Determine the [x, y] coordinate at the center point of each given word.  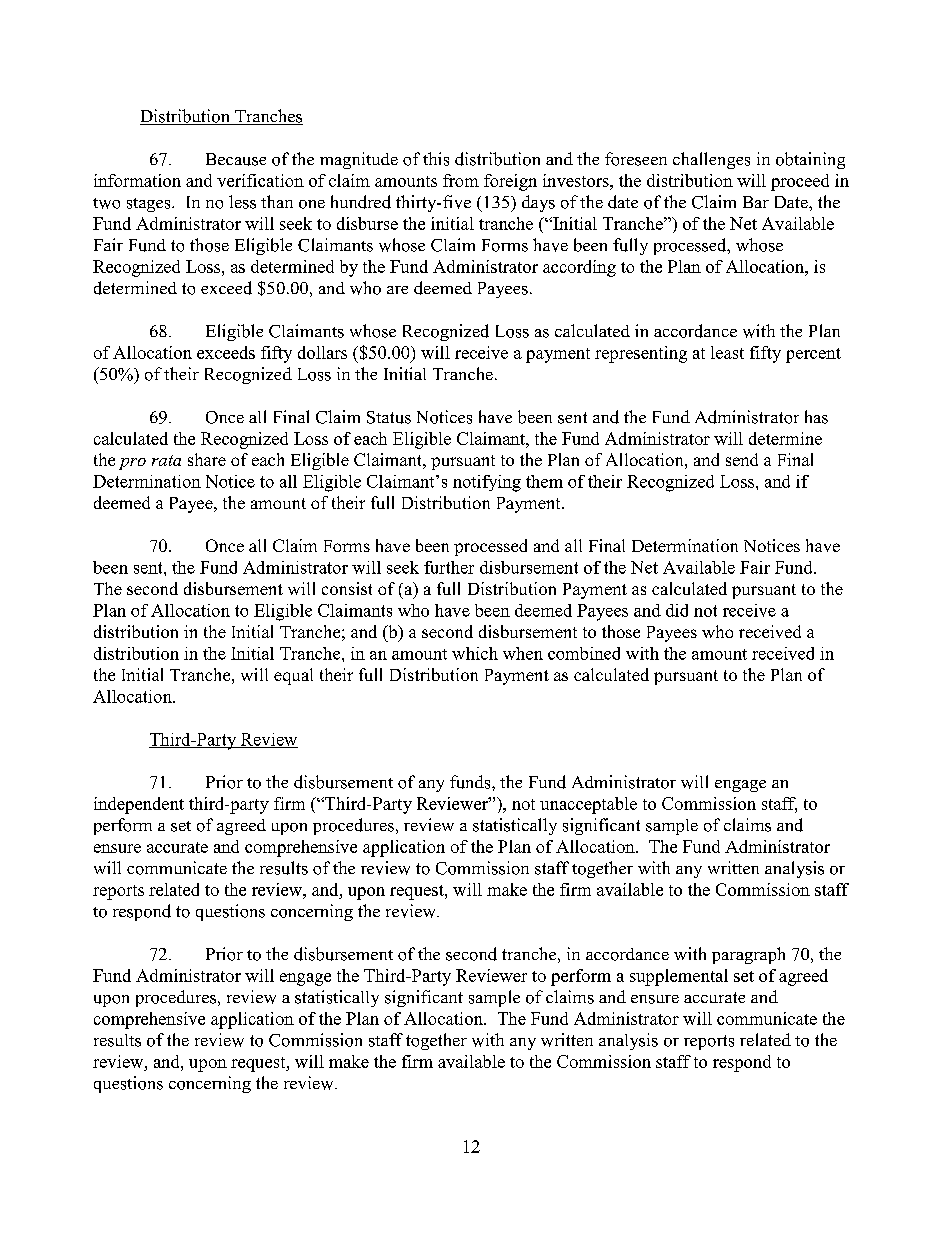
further [449, 567]
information [137, 180]
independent [139, 805]
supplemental [679, 977]
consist [347, 588]
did [677, 610]
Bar [756, 202]
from [461, 180]
